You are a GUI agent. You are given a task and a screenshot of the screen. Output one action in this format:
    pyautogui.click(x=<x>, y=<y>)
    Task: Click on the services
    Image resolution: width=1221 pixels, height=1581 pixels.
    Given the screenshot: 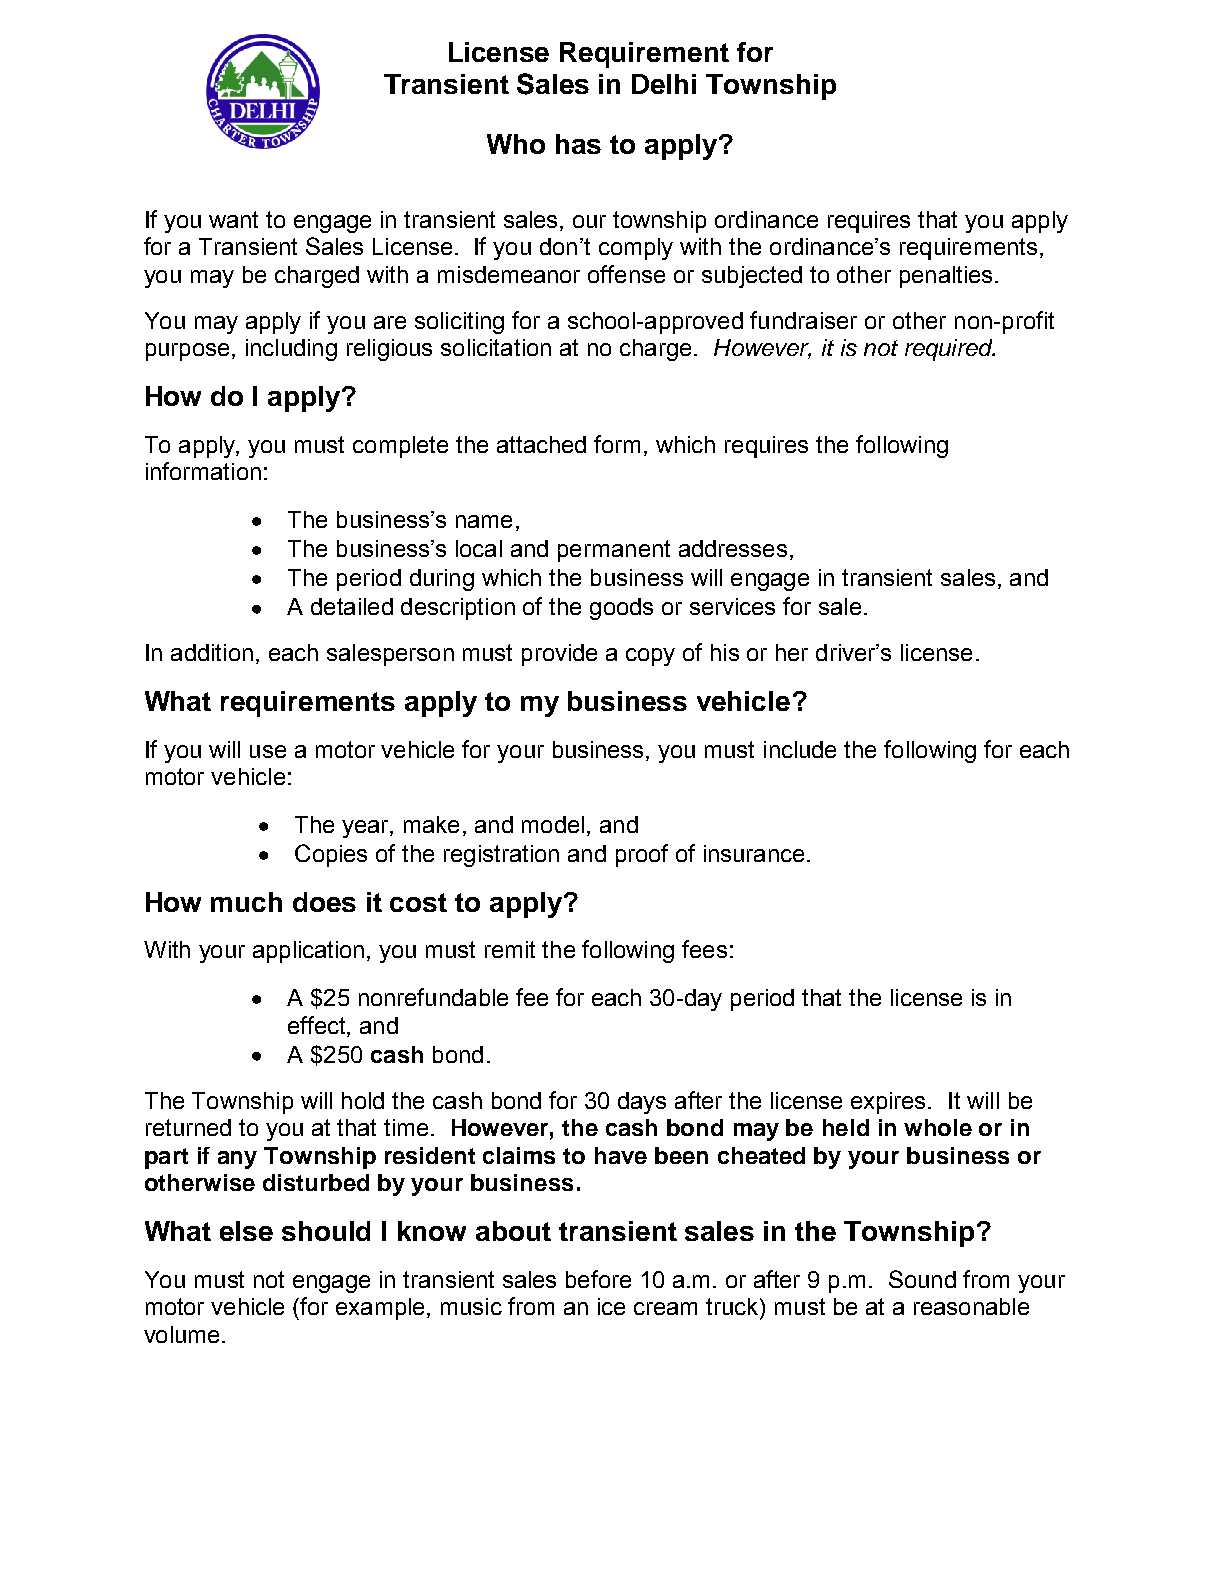 What is the action you would take?
    pyautogui.click(x=732, y=606)
